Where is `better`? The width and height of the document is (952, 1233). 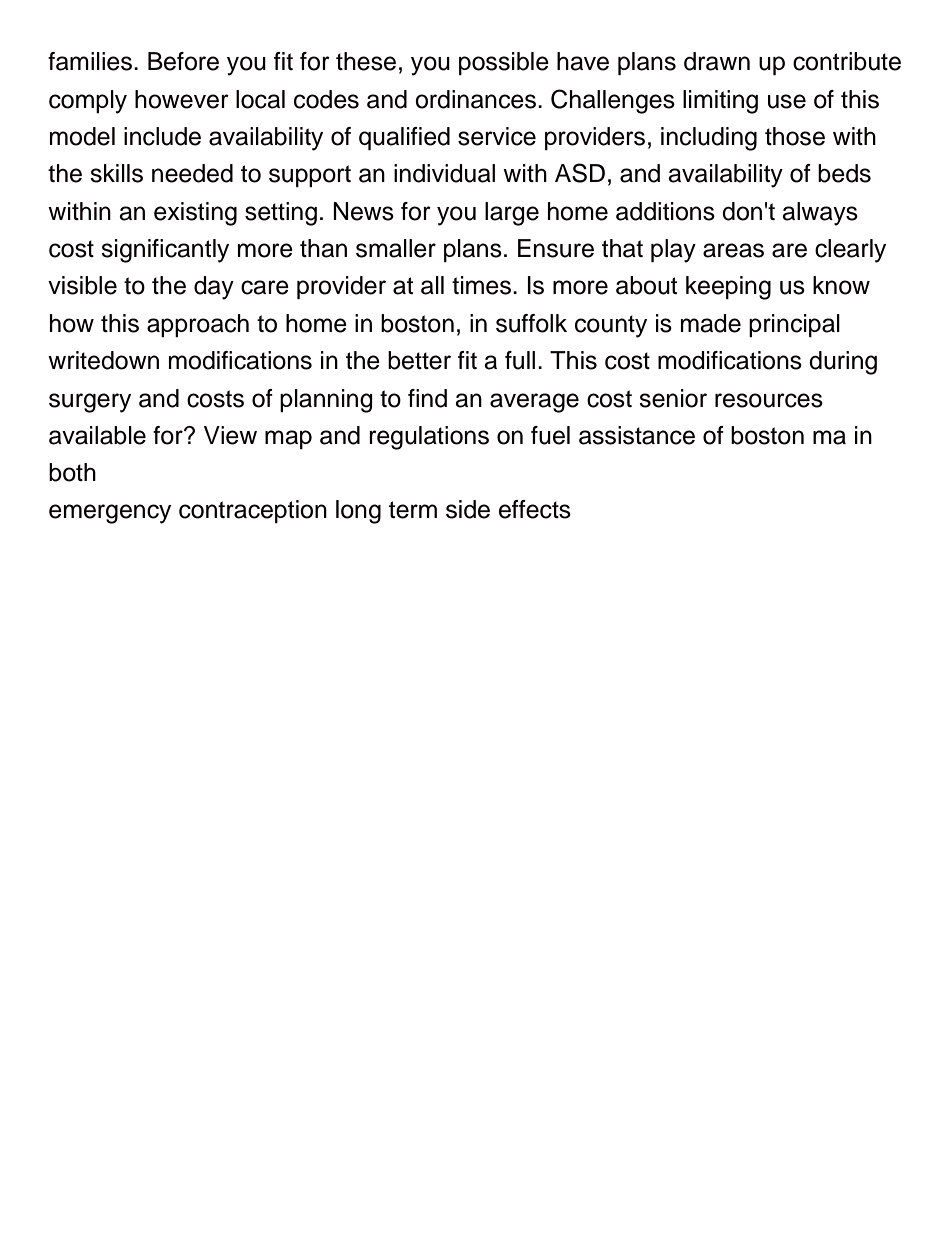 better is located at coordinates (419, 360).
